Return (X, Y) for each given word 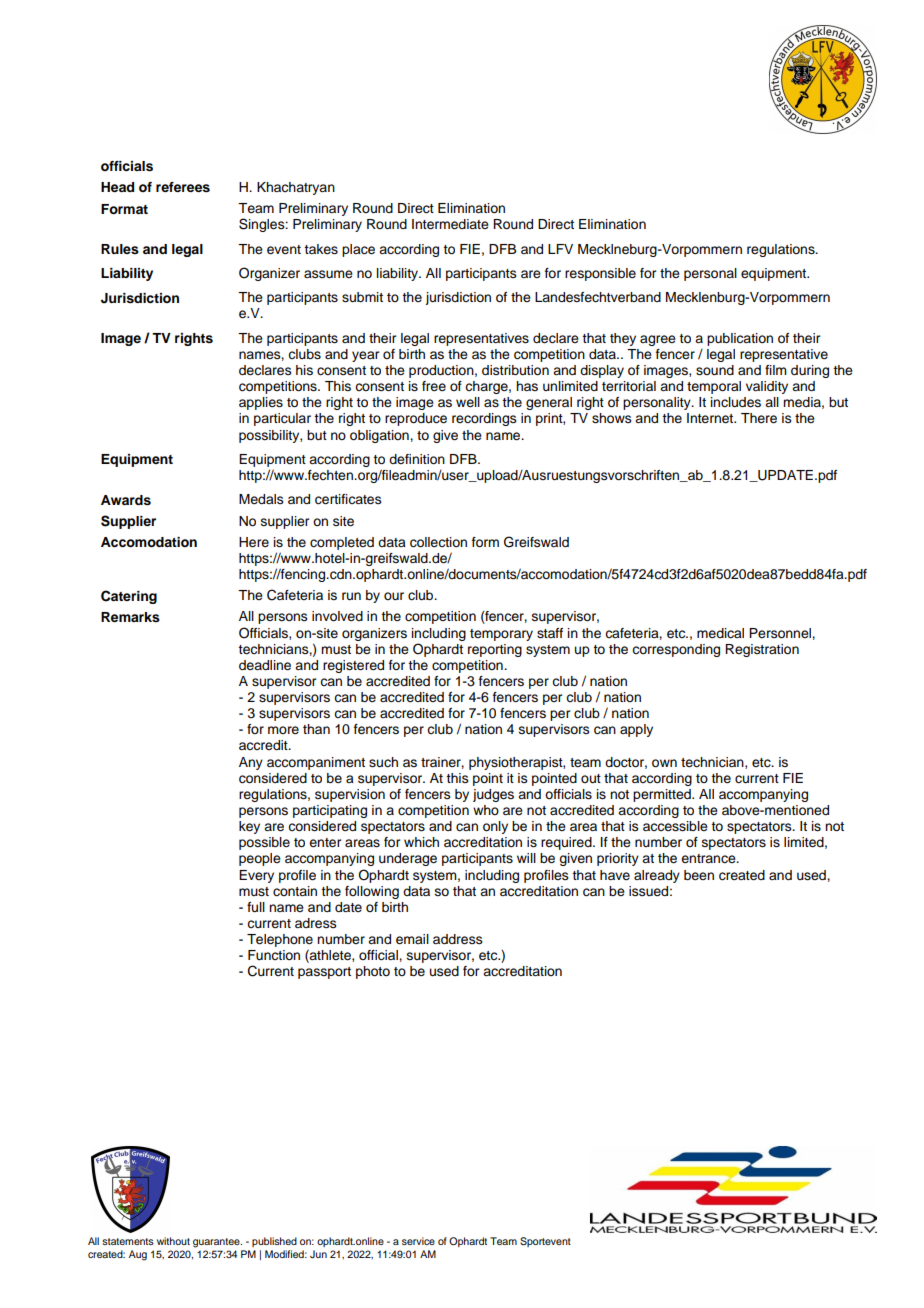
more (283, 730)
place (358, 250)
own (664, 763)
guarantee (217, 1243)
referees (183, 187)
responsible (600, 274)
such (383, 762)
